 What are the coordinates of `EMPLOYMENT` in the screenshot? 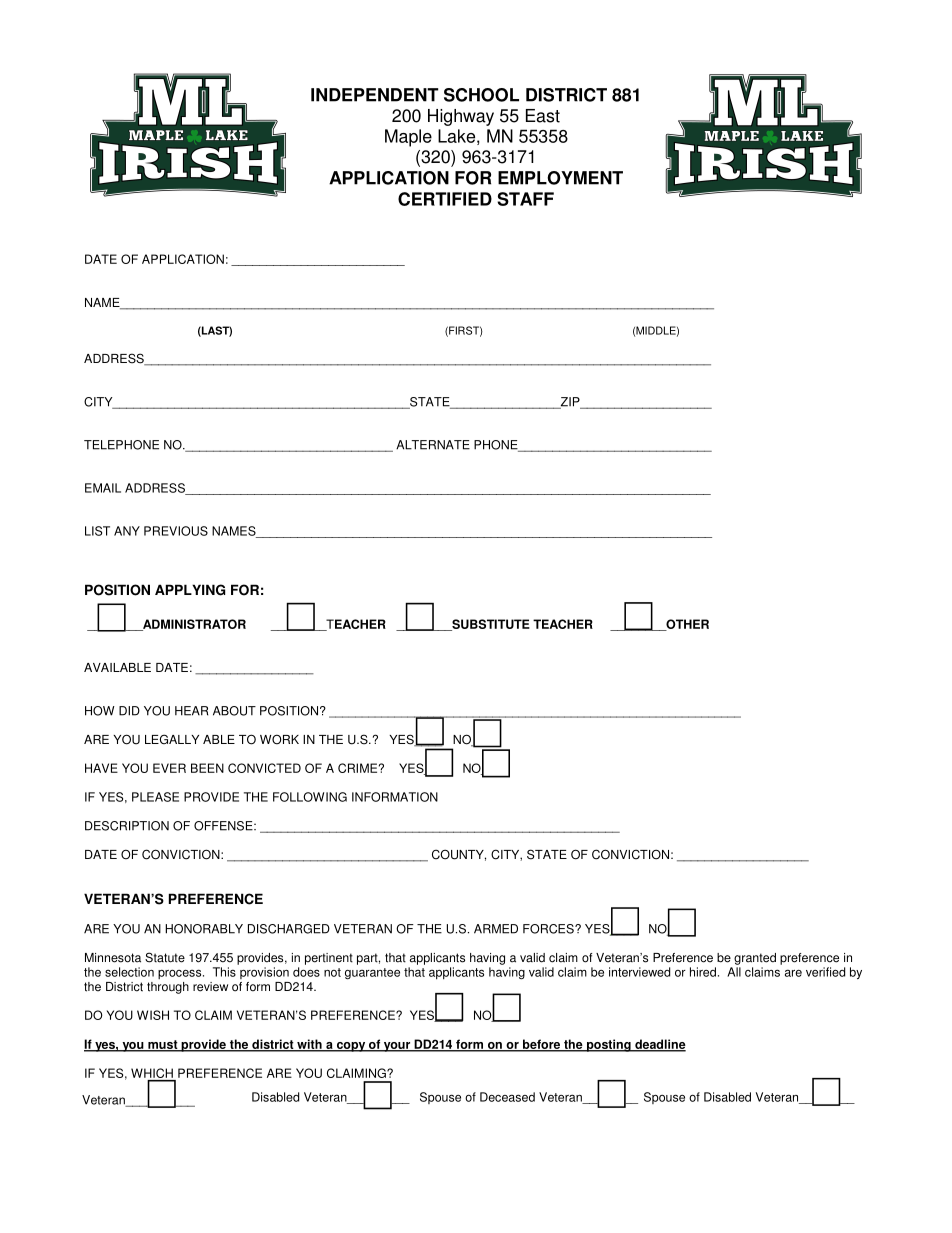 It's located at (560, 178).
